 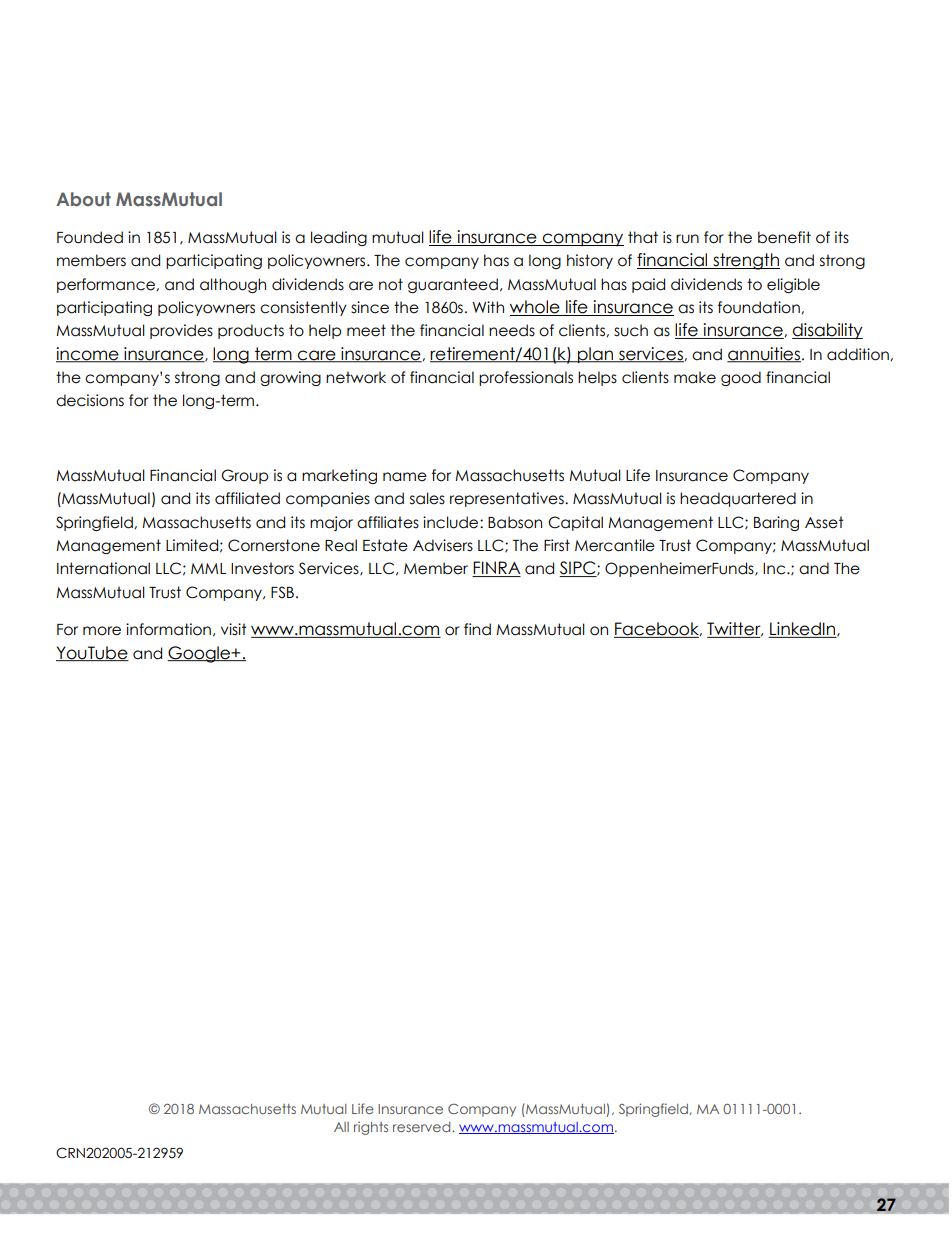 What do you see at coordinates (453, 285) in the screenshot?
I see `guaranteed` at bounding box center [453, 285].
